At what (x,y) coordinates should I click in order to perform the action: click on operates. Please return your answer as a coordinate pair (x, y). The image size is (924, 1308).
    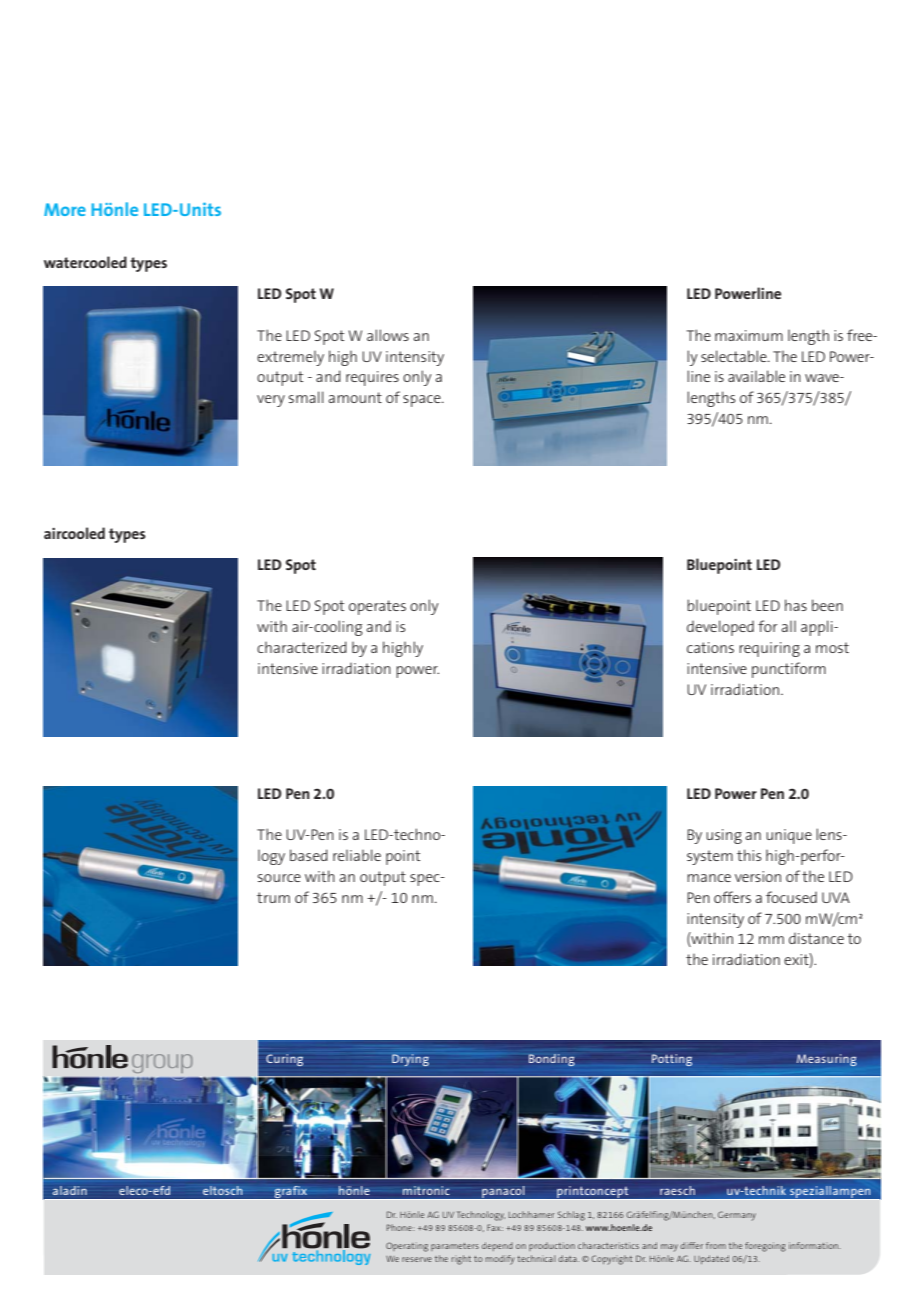
    Looking at the image, I should click on (377, 607).
